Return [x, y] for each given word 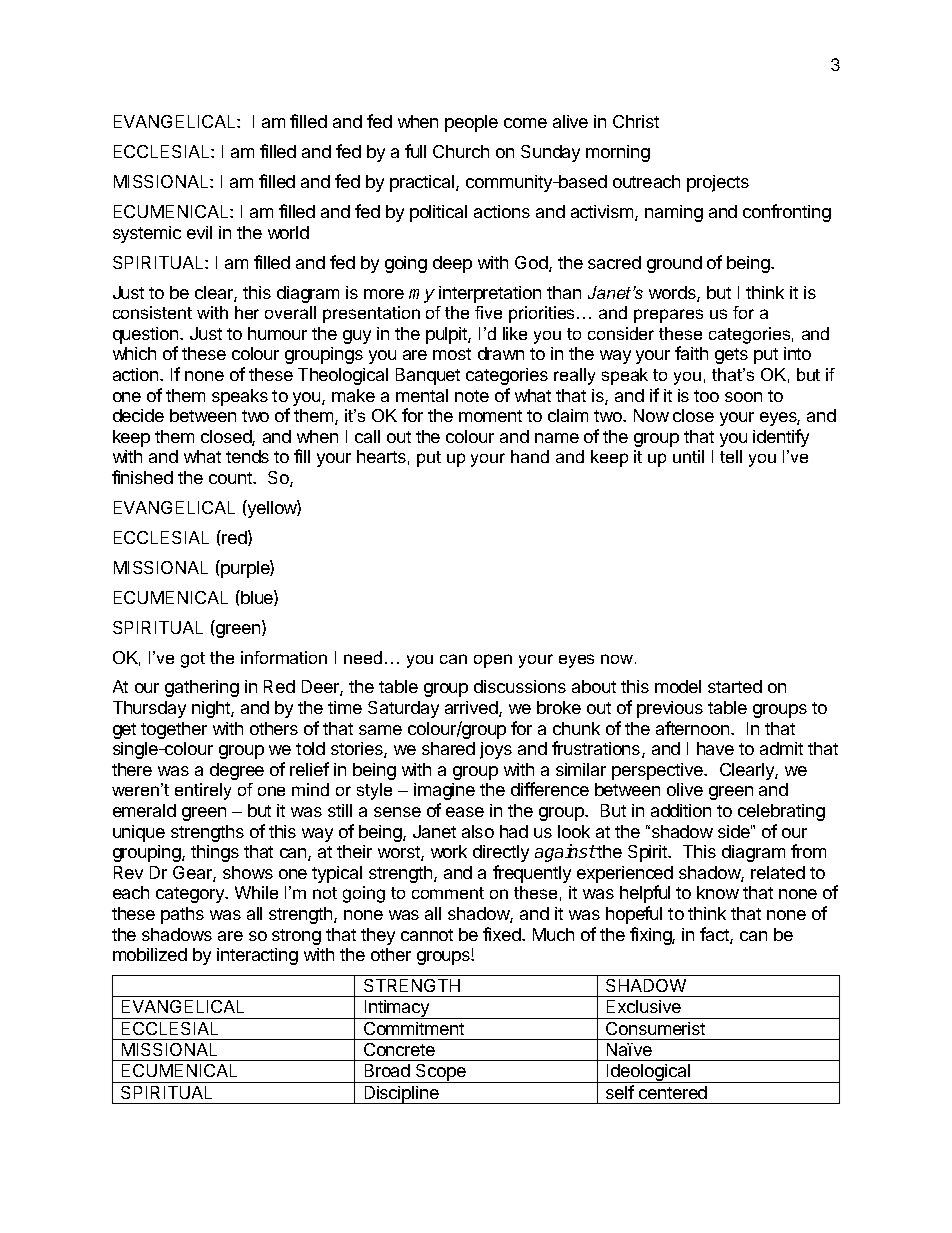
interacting [257, 956]
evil [199, 232]
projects [718, 183]
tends [247, 456]
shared [448, 748]
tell [731, 456]
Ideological [648, 1073]
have [715, 748]
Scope [441, 1073]
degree [237, 771]
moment [490, 416]
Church [461, 151]
